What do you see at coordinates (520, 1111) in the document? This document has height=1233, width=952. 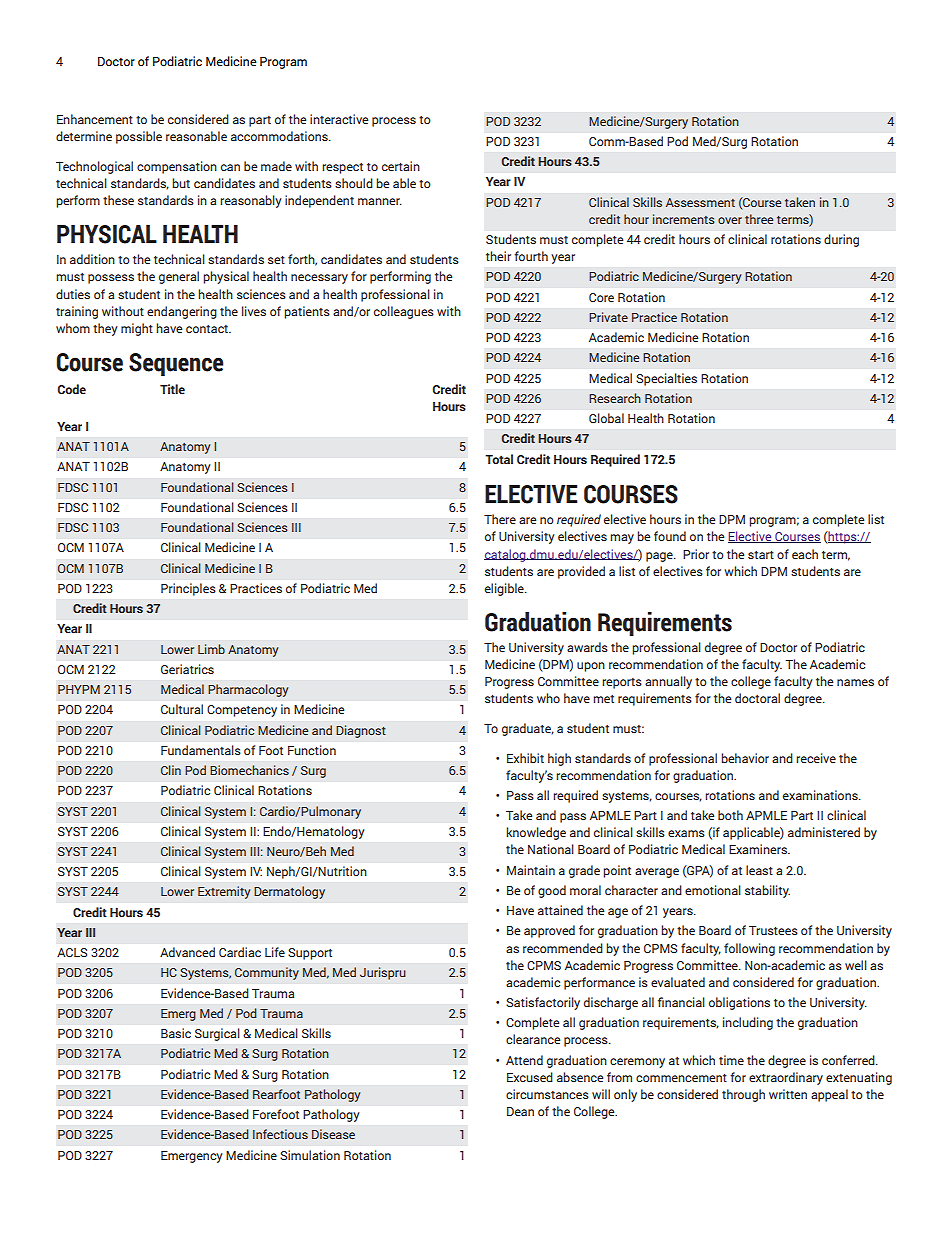 I see `Dean` at bounding box center [520, 1111].
